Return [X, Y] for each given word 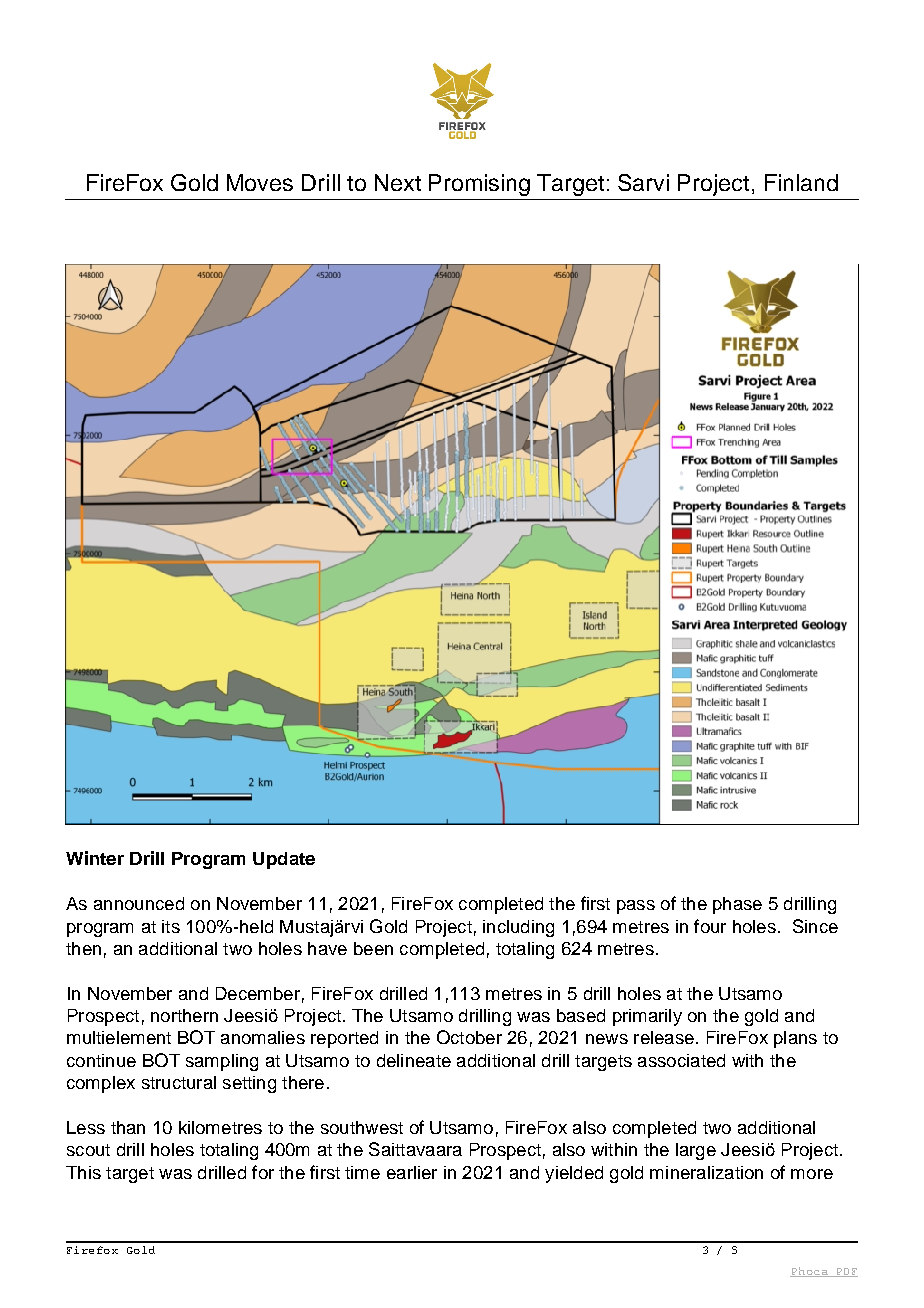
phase [737, 905]
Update [284, 860]
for [263, 1172]
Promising [479, 185]
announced [139, 903]
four [710, 926]
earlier [412, 1172]
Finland [801, 182]
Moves [260, 182]
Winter [95, 858]
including [518, 928]
